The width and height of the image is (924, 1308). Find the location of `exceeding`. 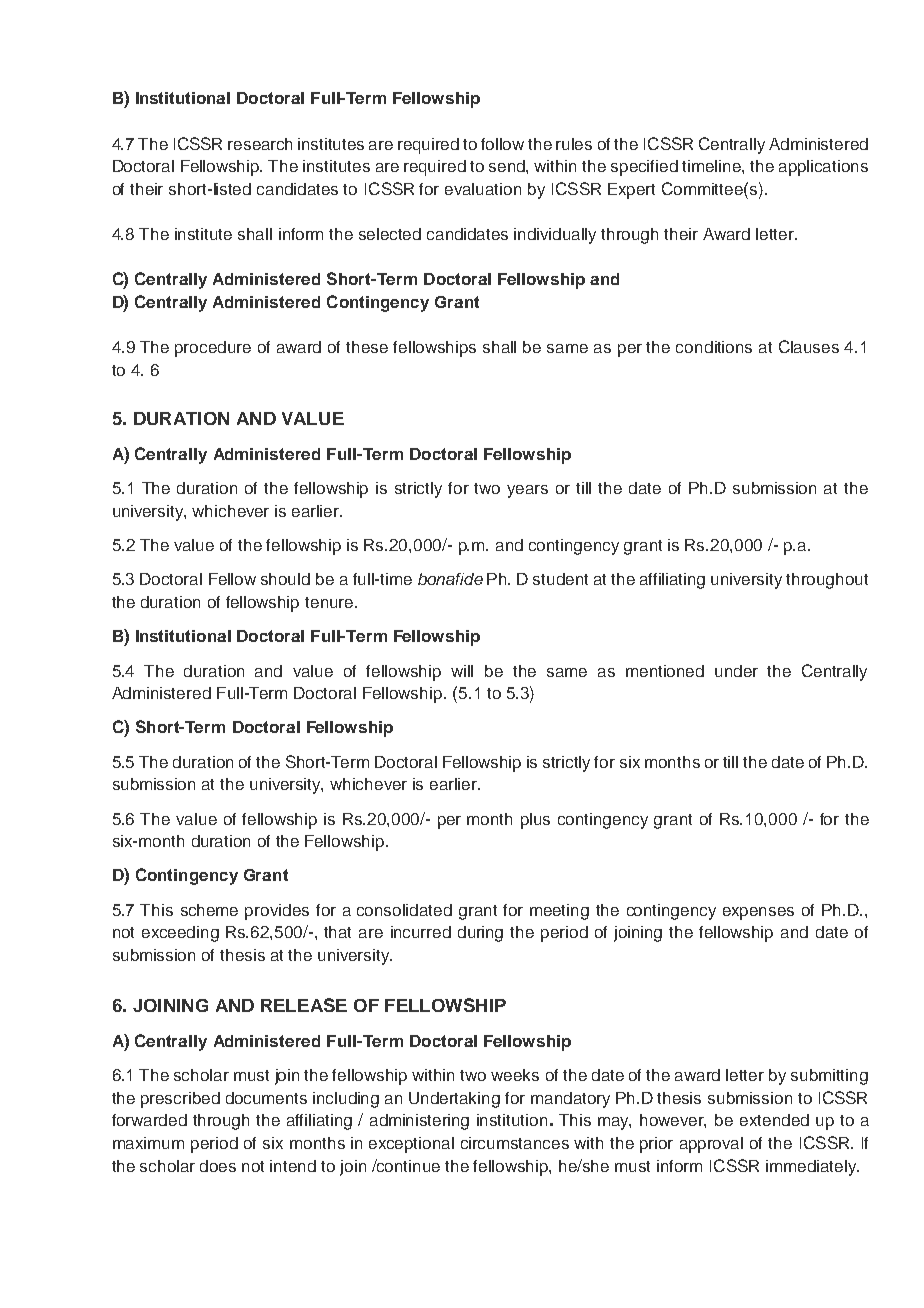

exceeding is located at coordinates (180, 934).
